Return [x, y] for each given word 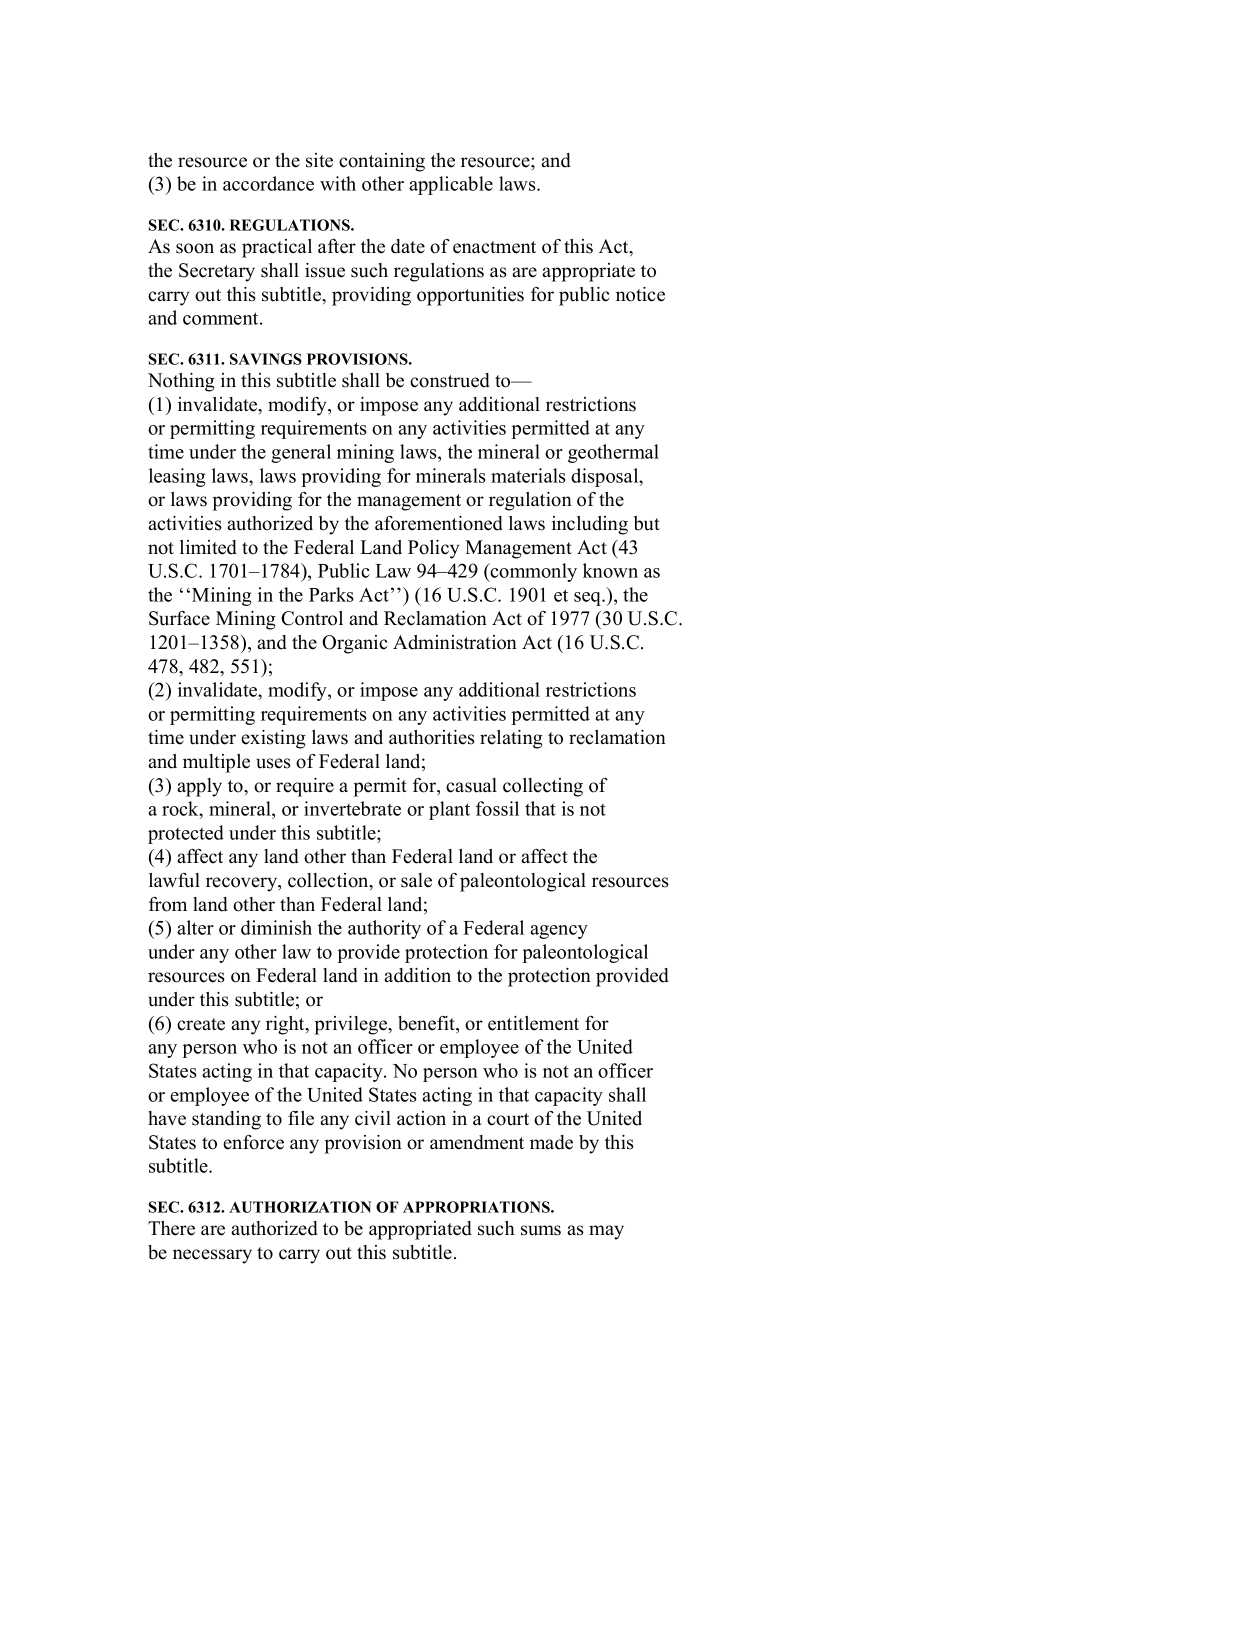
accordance [268, 183]
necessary [212, 1256]
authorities [432, 737]
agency [559, 932]
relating [511, 739]
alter [195, 927]
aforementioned [439, 523]
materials [528, 475]
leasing [177, 477]
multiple [216, 763]
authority [384, 929]
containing [382, 162]
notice [640, 294]
